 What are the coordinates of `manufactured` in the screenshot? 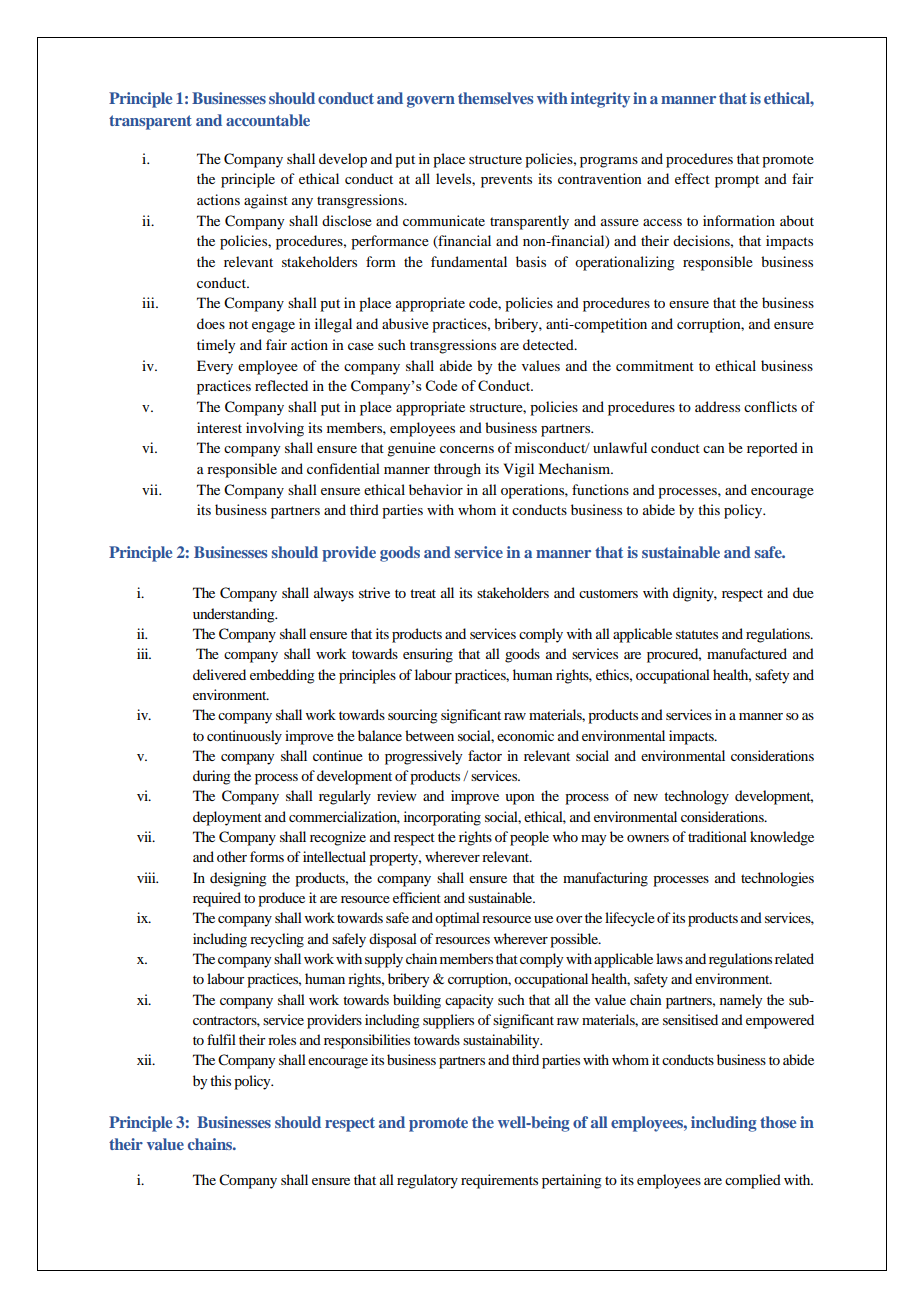 It's located at (747, 653).
